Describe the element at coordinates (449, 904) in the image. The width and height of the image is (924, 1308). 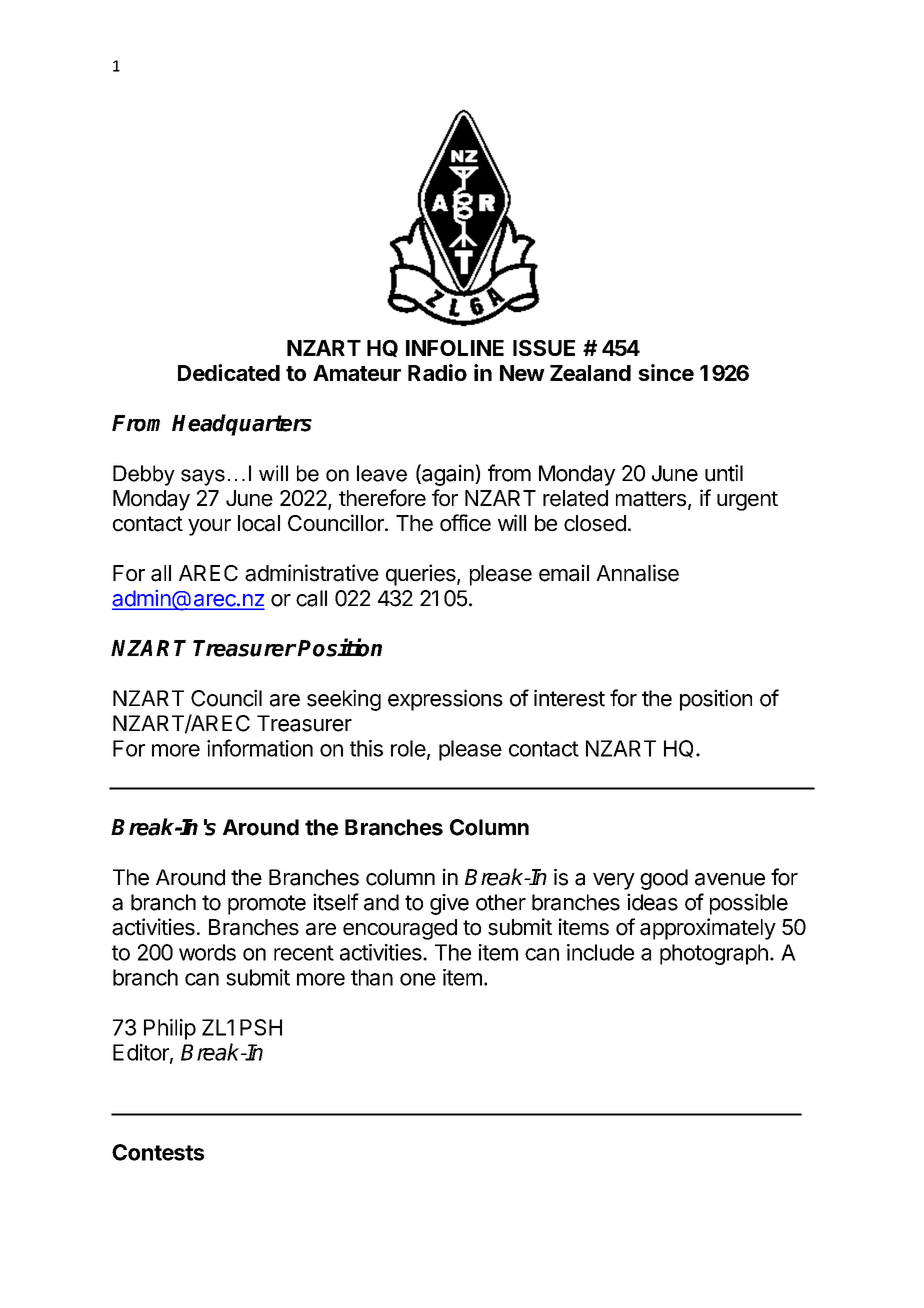
I see `give` at that location.
